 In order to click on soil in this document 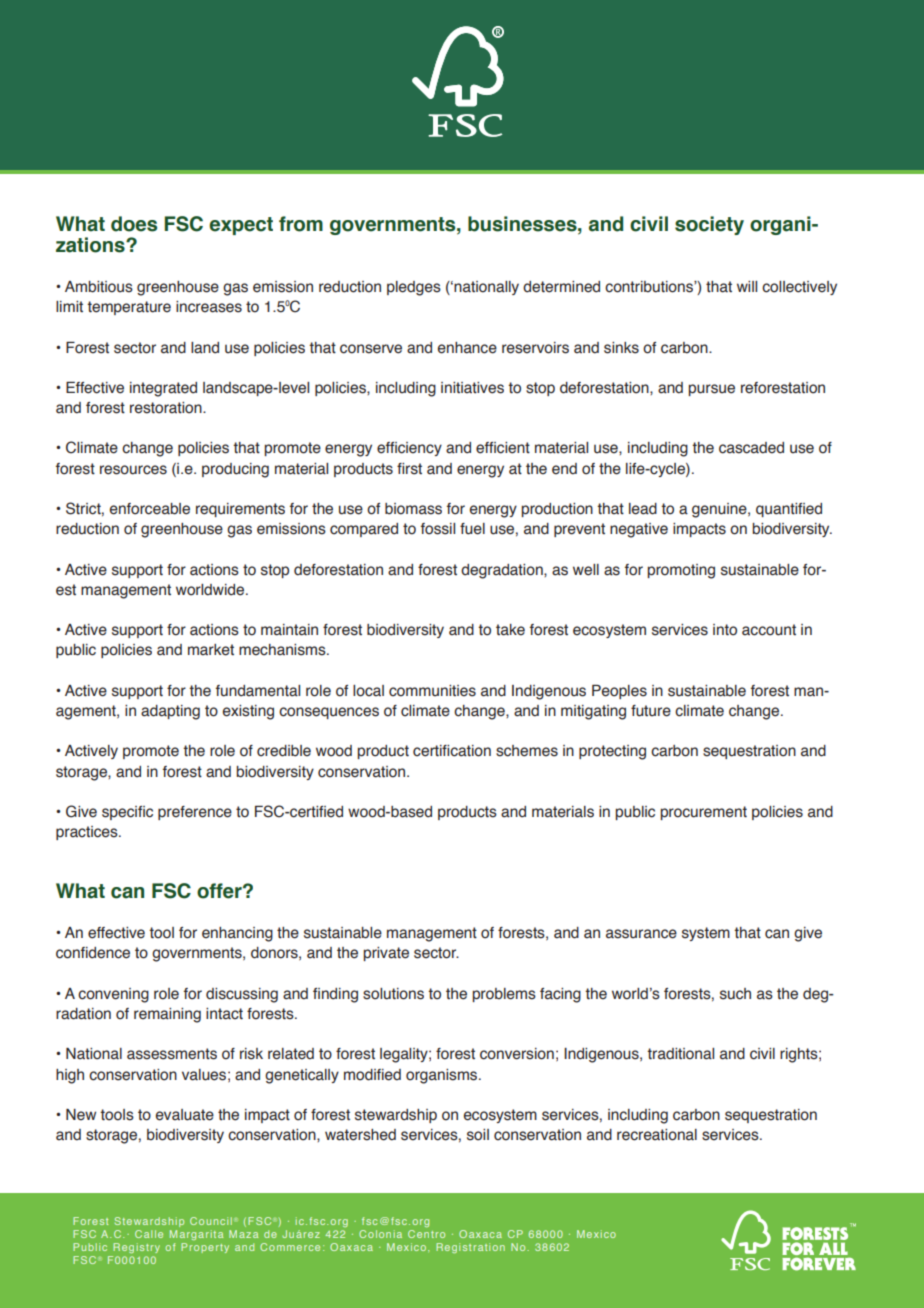, I will do `click(478, 1135)`.
